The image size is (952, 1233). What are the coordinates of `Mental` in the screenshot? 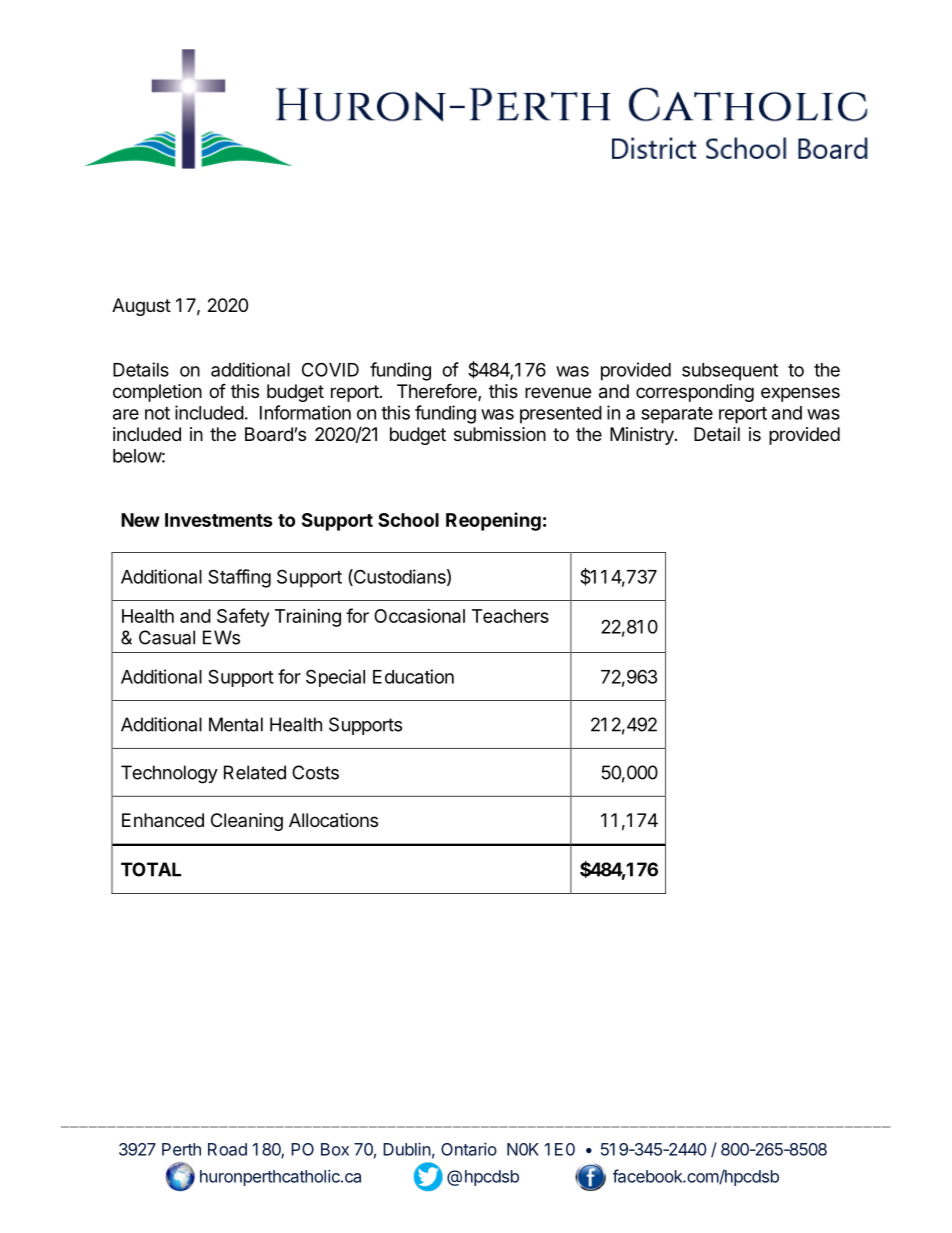 It's located at (236, 724).
